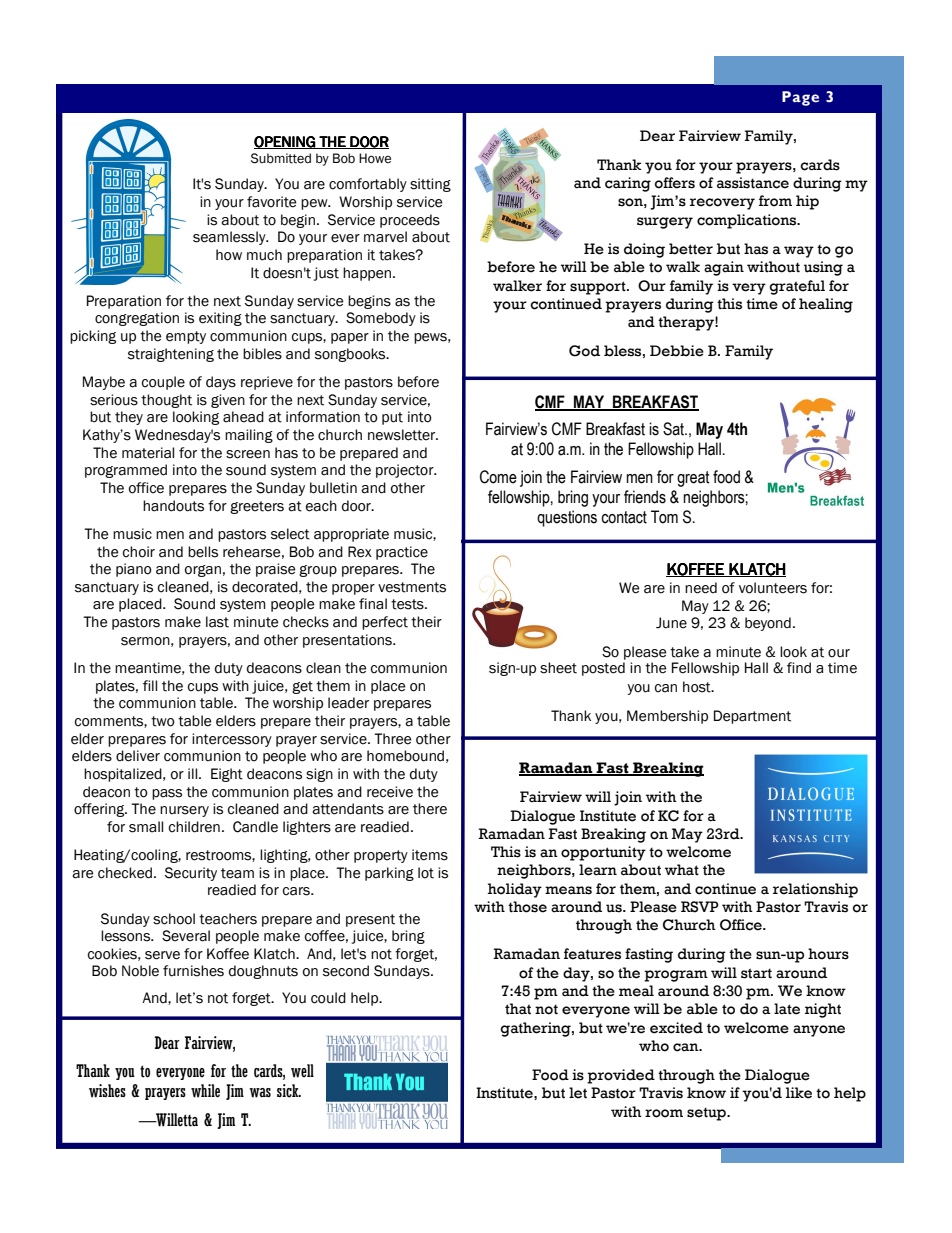  Describe the element at coordinates (430, 855) in the screenshot. I see `items` at that location.
